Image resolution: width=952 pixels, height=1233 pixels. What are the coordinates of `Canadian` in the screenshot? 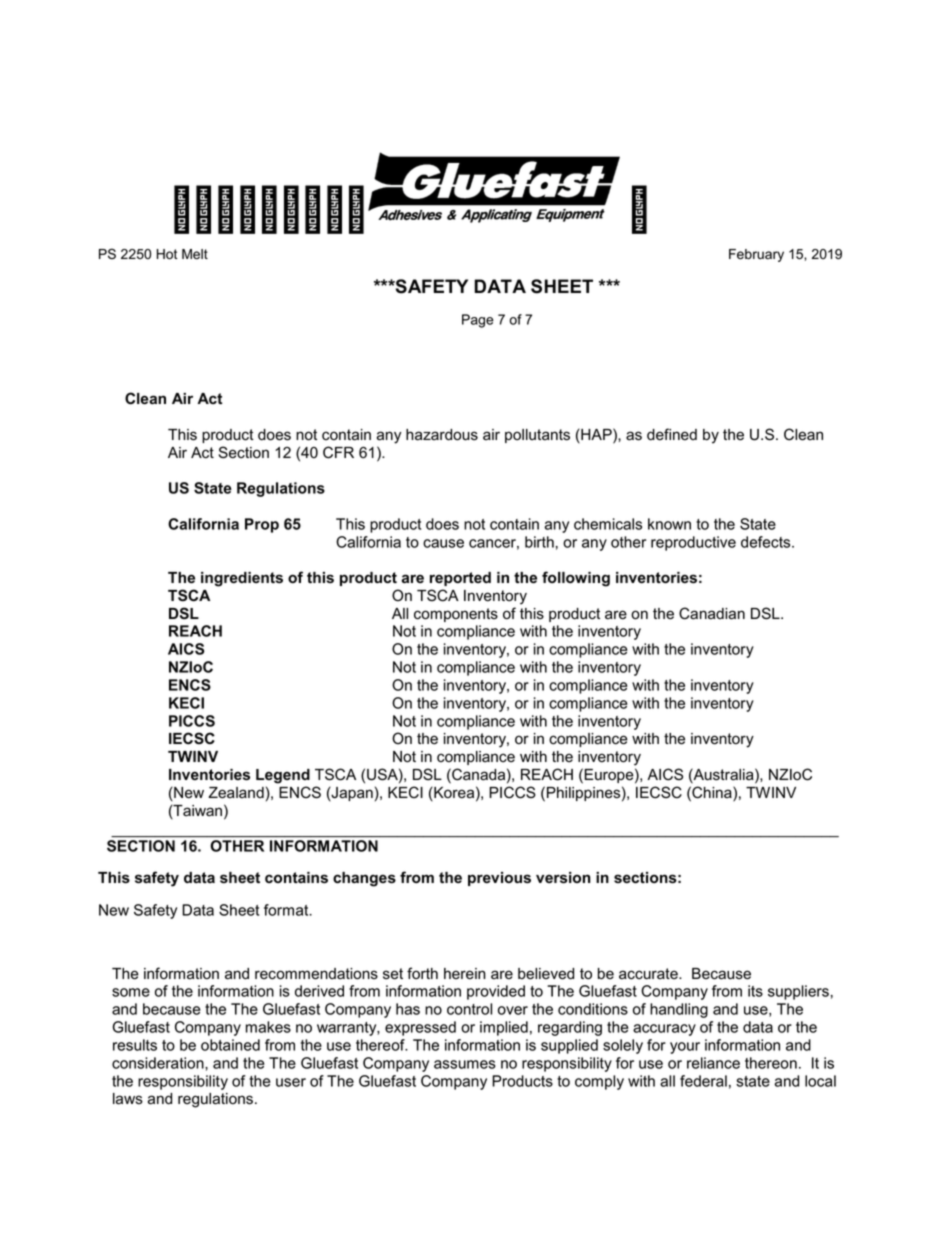 It's located at (712, 613).
